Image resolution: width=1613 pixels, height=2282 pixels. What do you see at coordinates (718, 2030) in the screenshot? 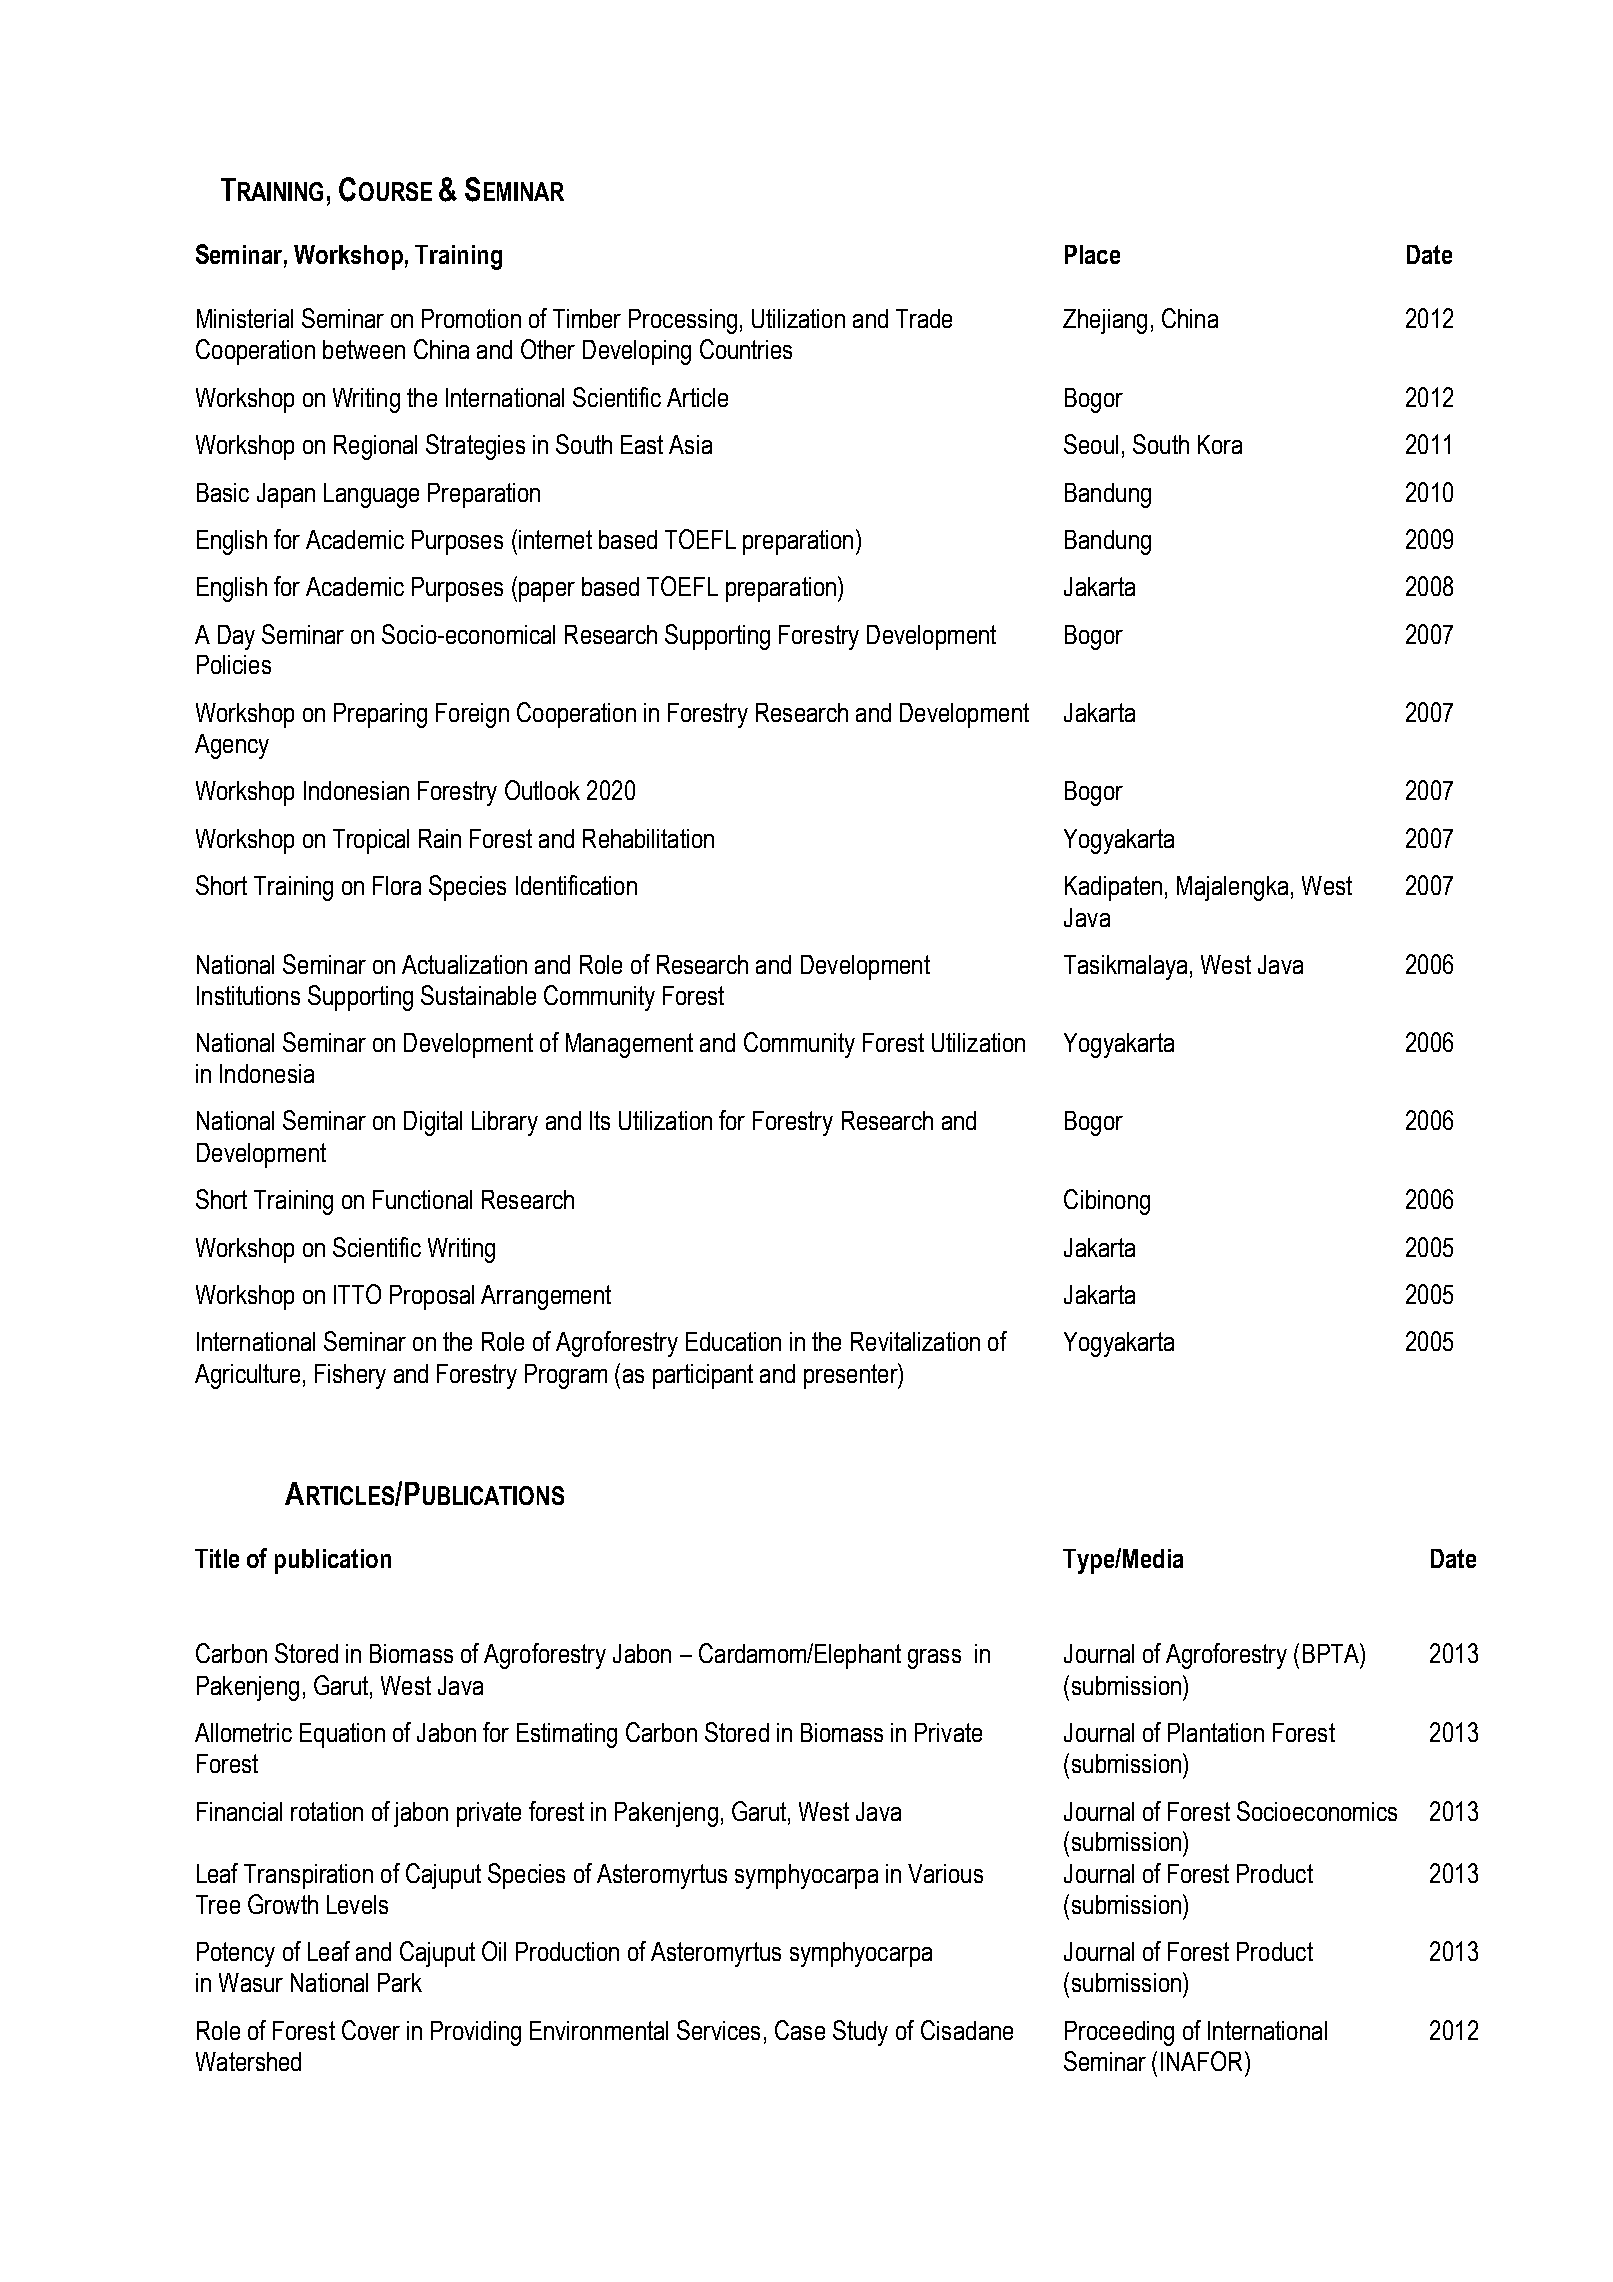
I see `Services` at bounding box center [718, 2030].
